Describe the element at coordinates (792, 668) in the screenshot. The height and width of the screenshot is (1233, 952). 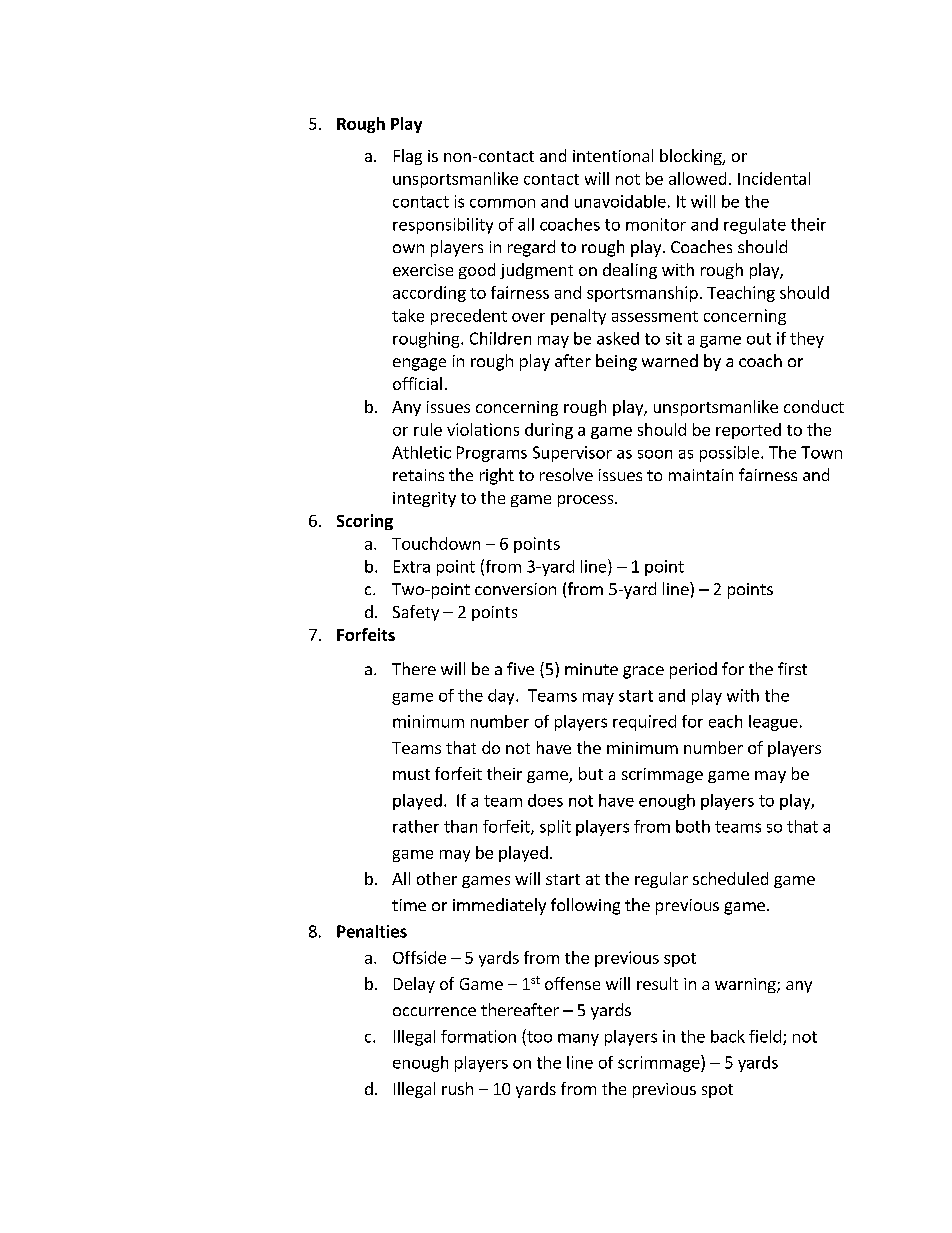
I see `first` at that location.
